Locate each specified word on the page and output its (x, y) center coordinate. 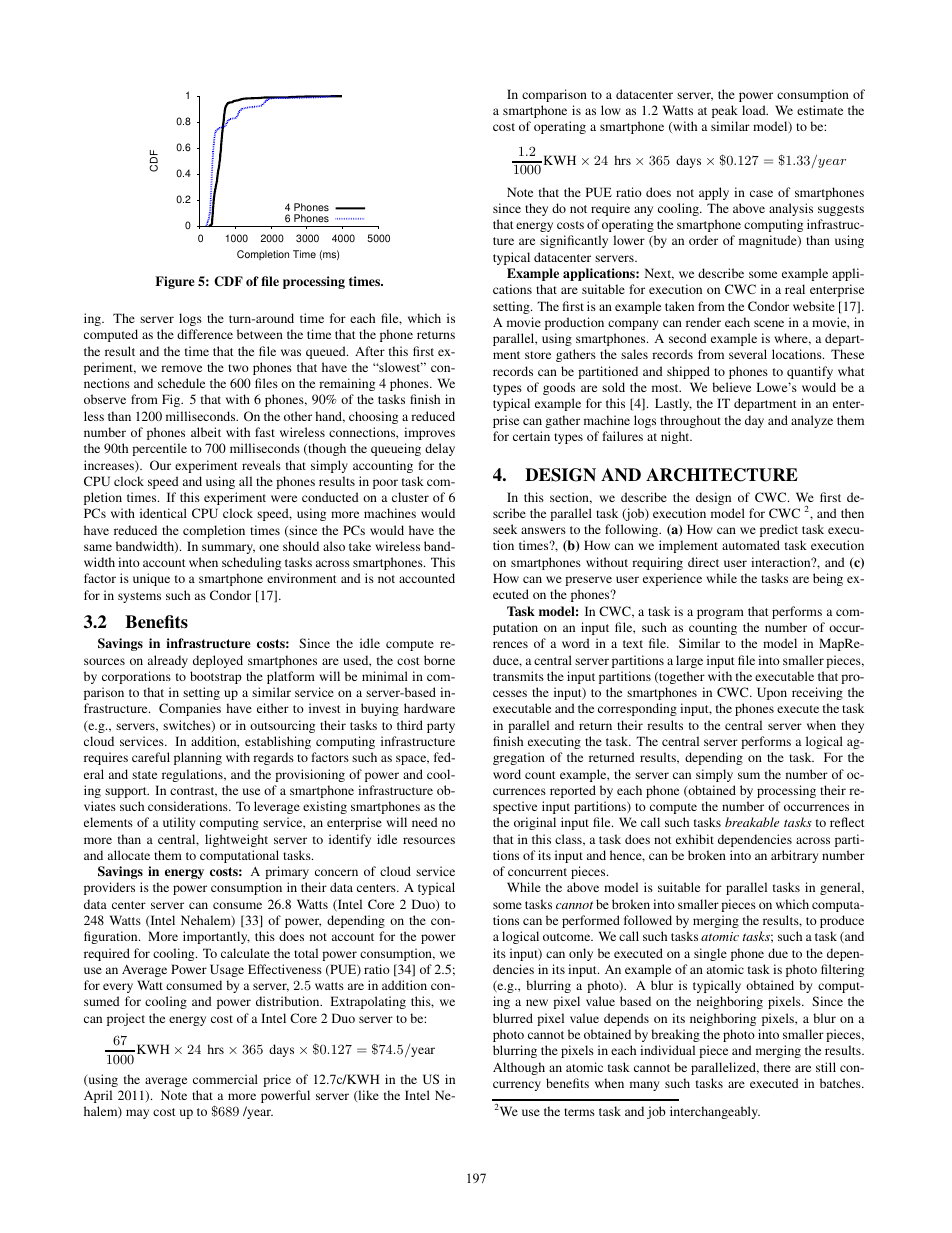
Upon (772, 693)
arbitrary (794, 856)
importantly (216, 937)
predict (779, 530)
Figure (174, 282)
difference (205, 334)
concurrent (537, 872)
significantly (574, 241)
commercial (225, 1079)
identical (163, 513)
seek (505, 529)
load (755, 110)
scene (769, 323)
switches (188, 726)
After (370, 351)
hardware (429, 708)
